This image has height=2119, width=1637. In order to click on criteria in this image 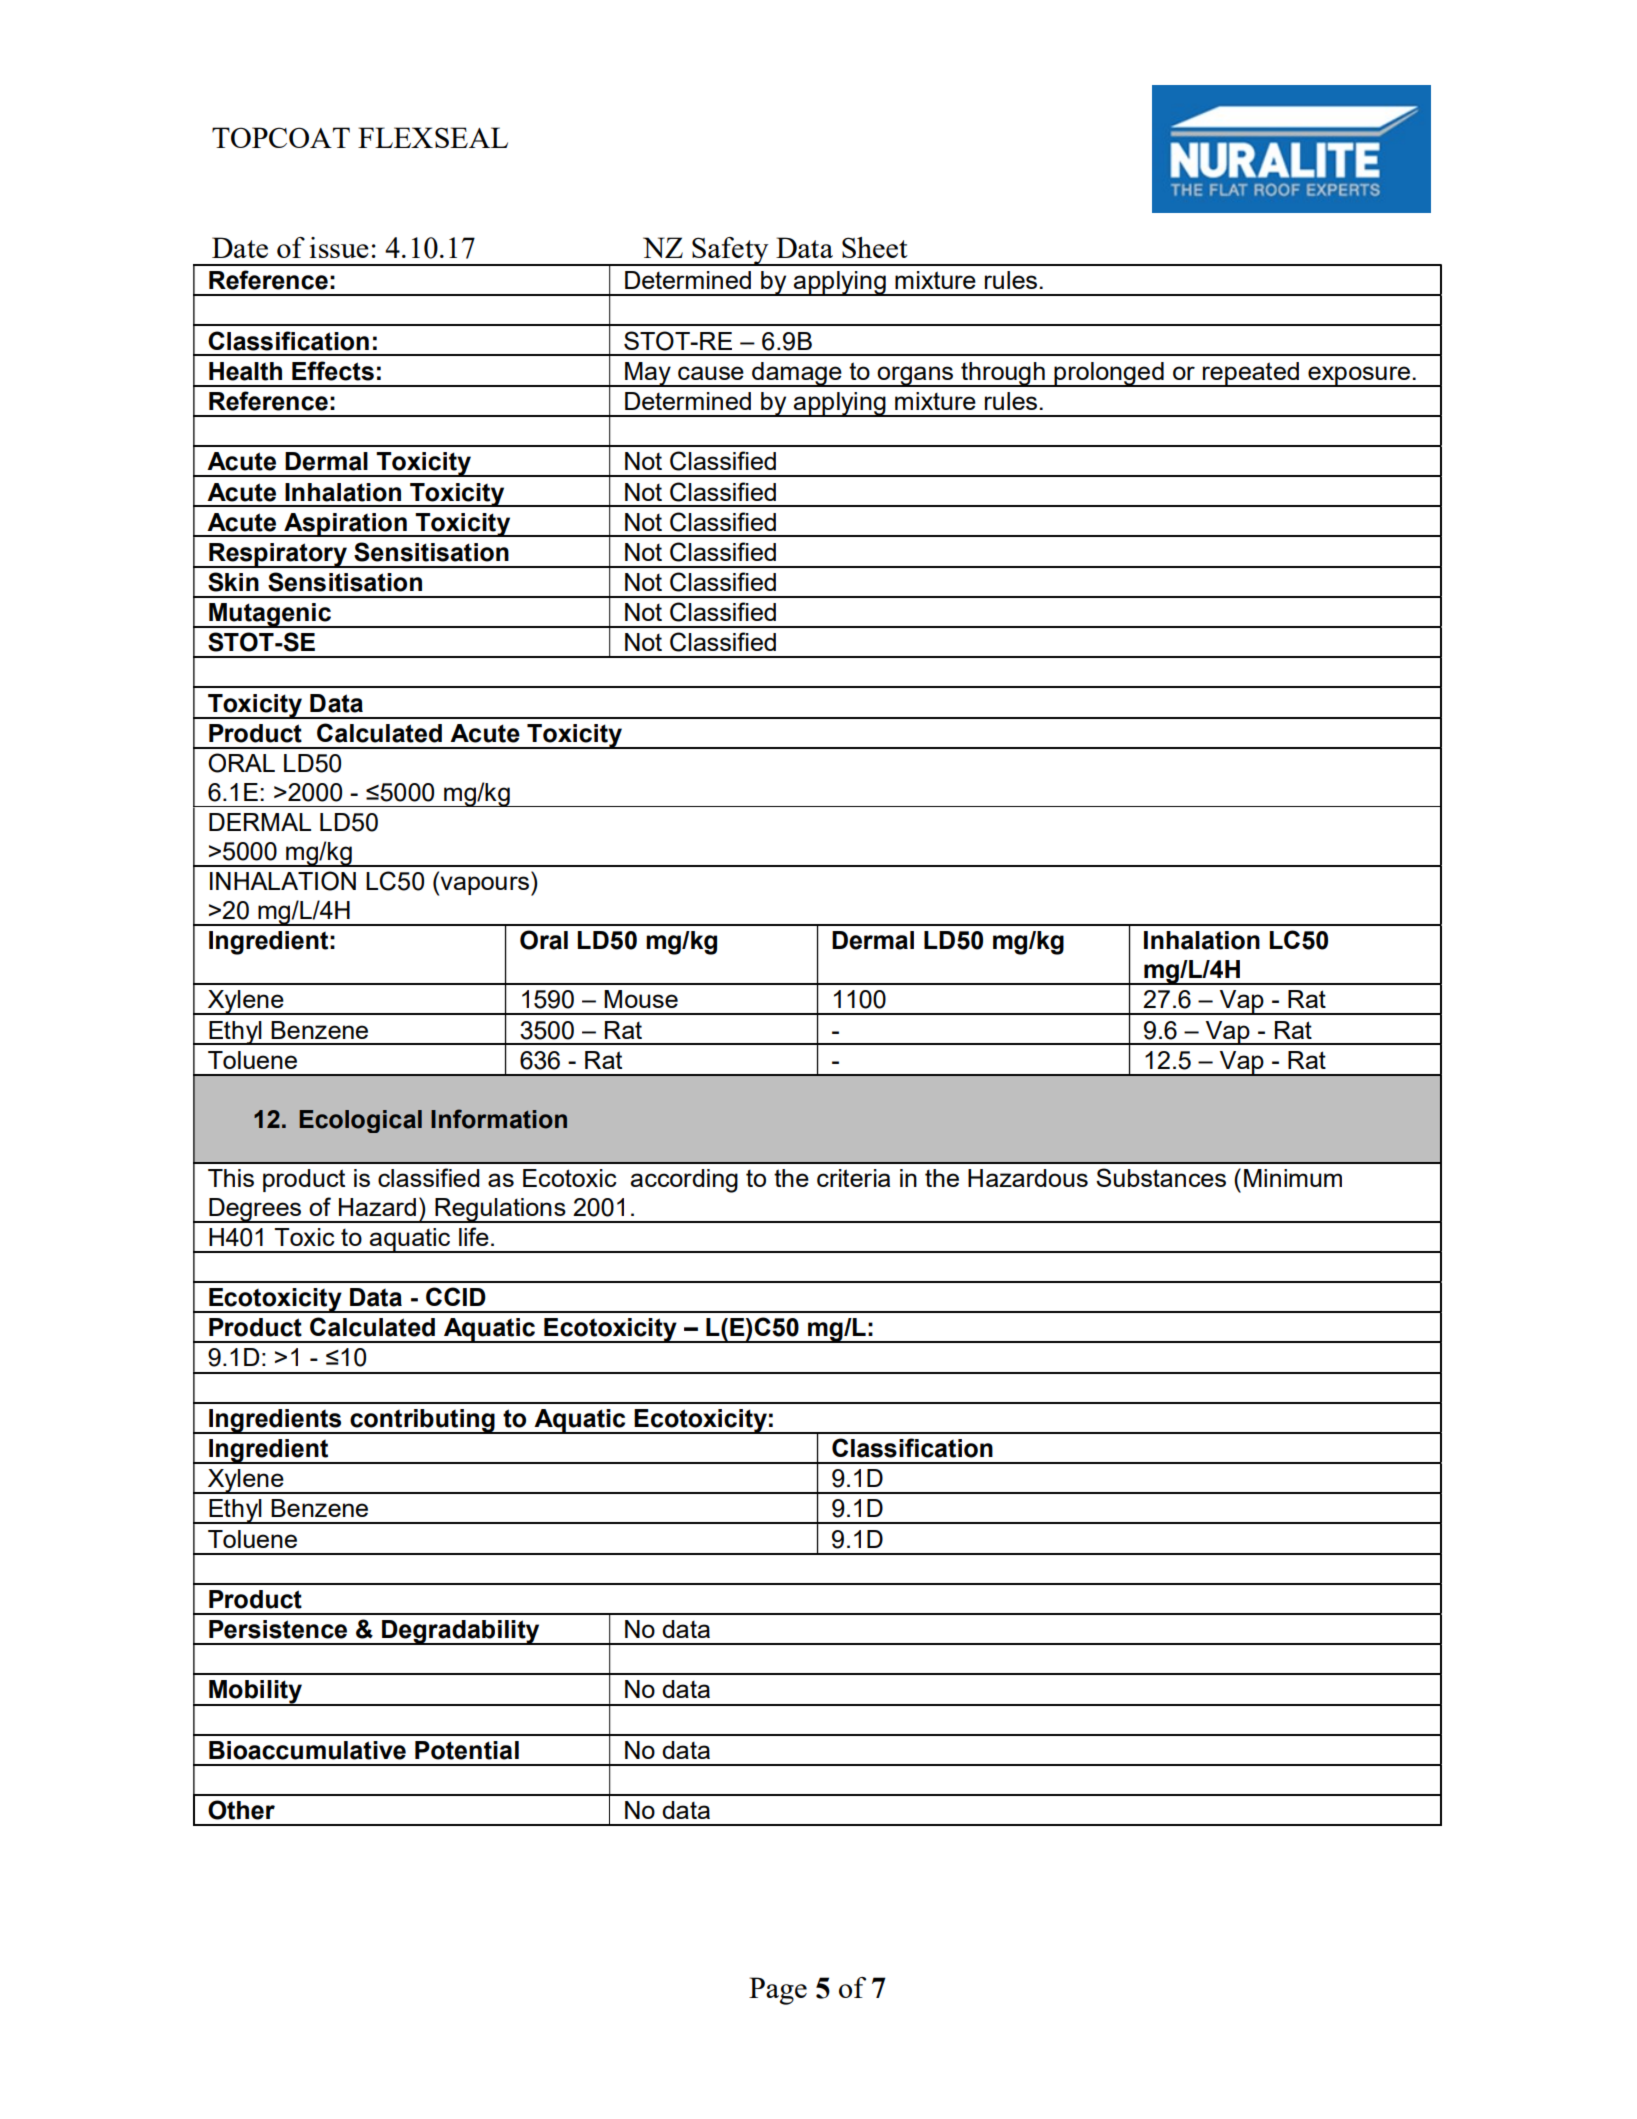, I will do `click(853, 1178)`.
